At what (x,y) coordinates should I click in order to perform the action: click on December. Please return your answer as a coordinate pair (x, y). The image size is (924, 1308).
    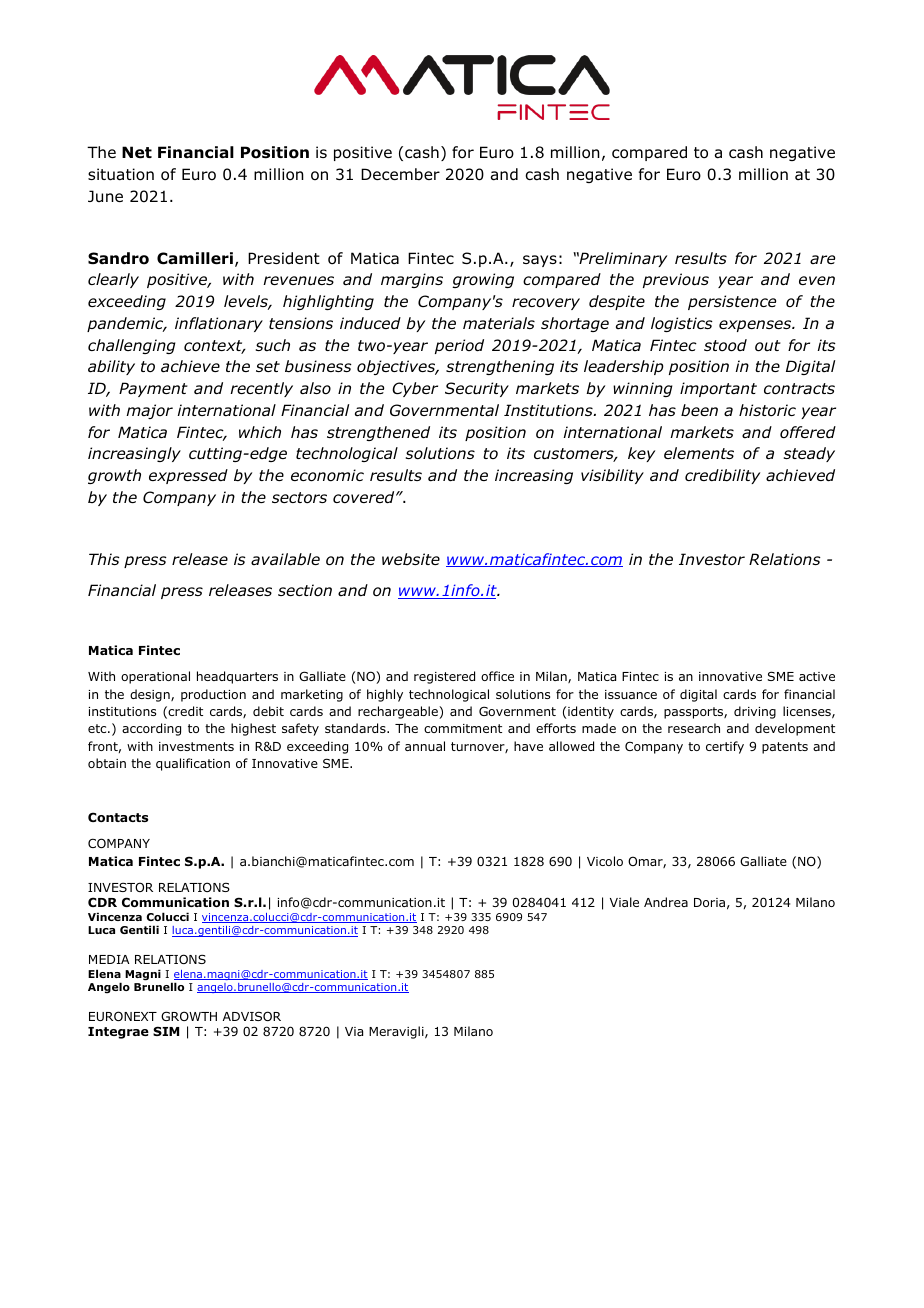
    Looking at the image, I should click on (400, 174).
